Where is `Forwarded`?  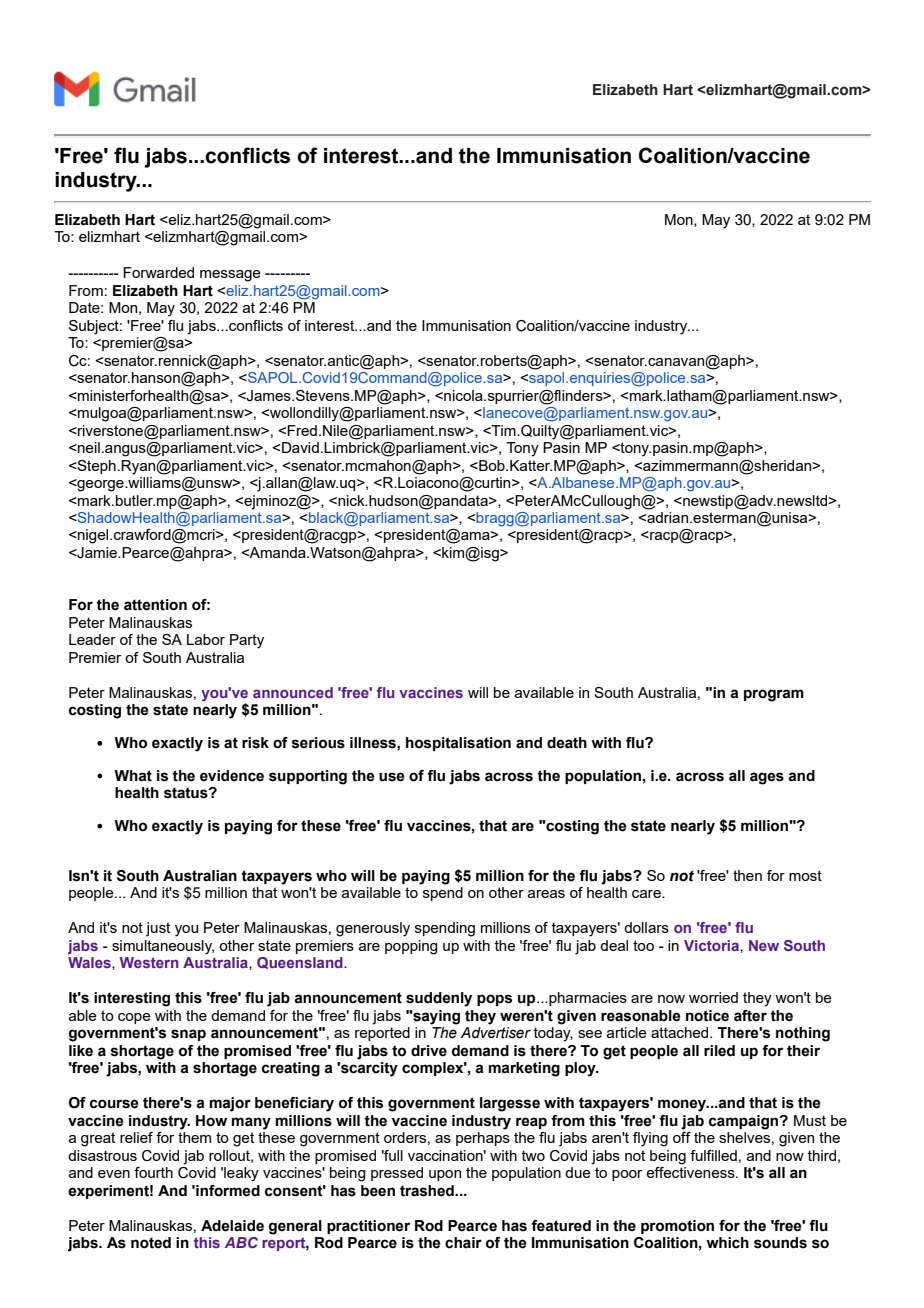 Forwarded is located at coordinates (158, 272).
